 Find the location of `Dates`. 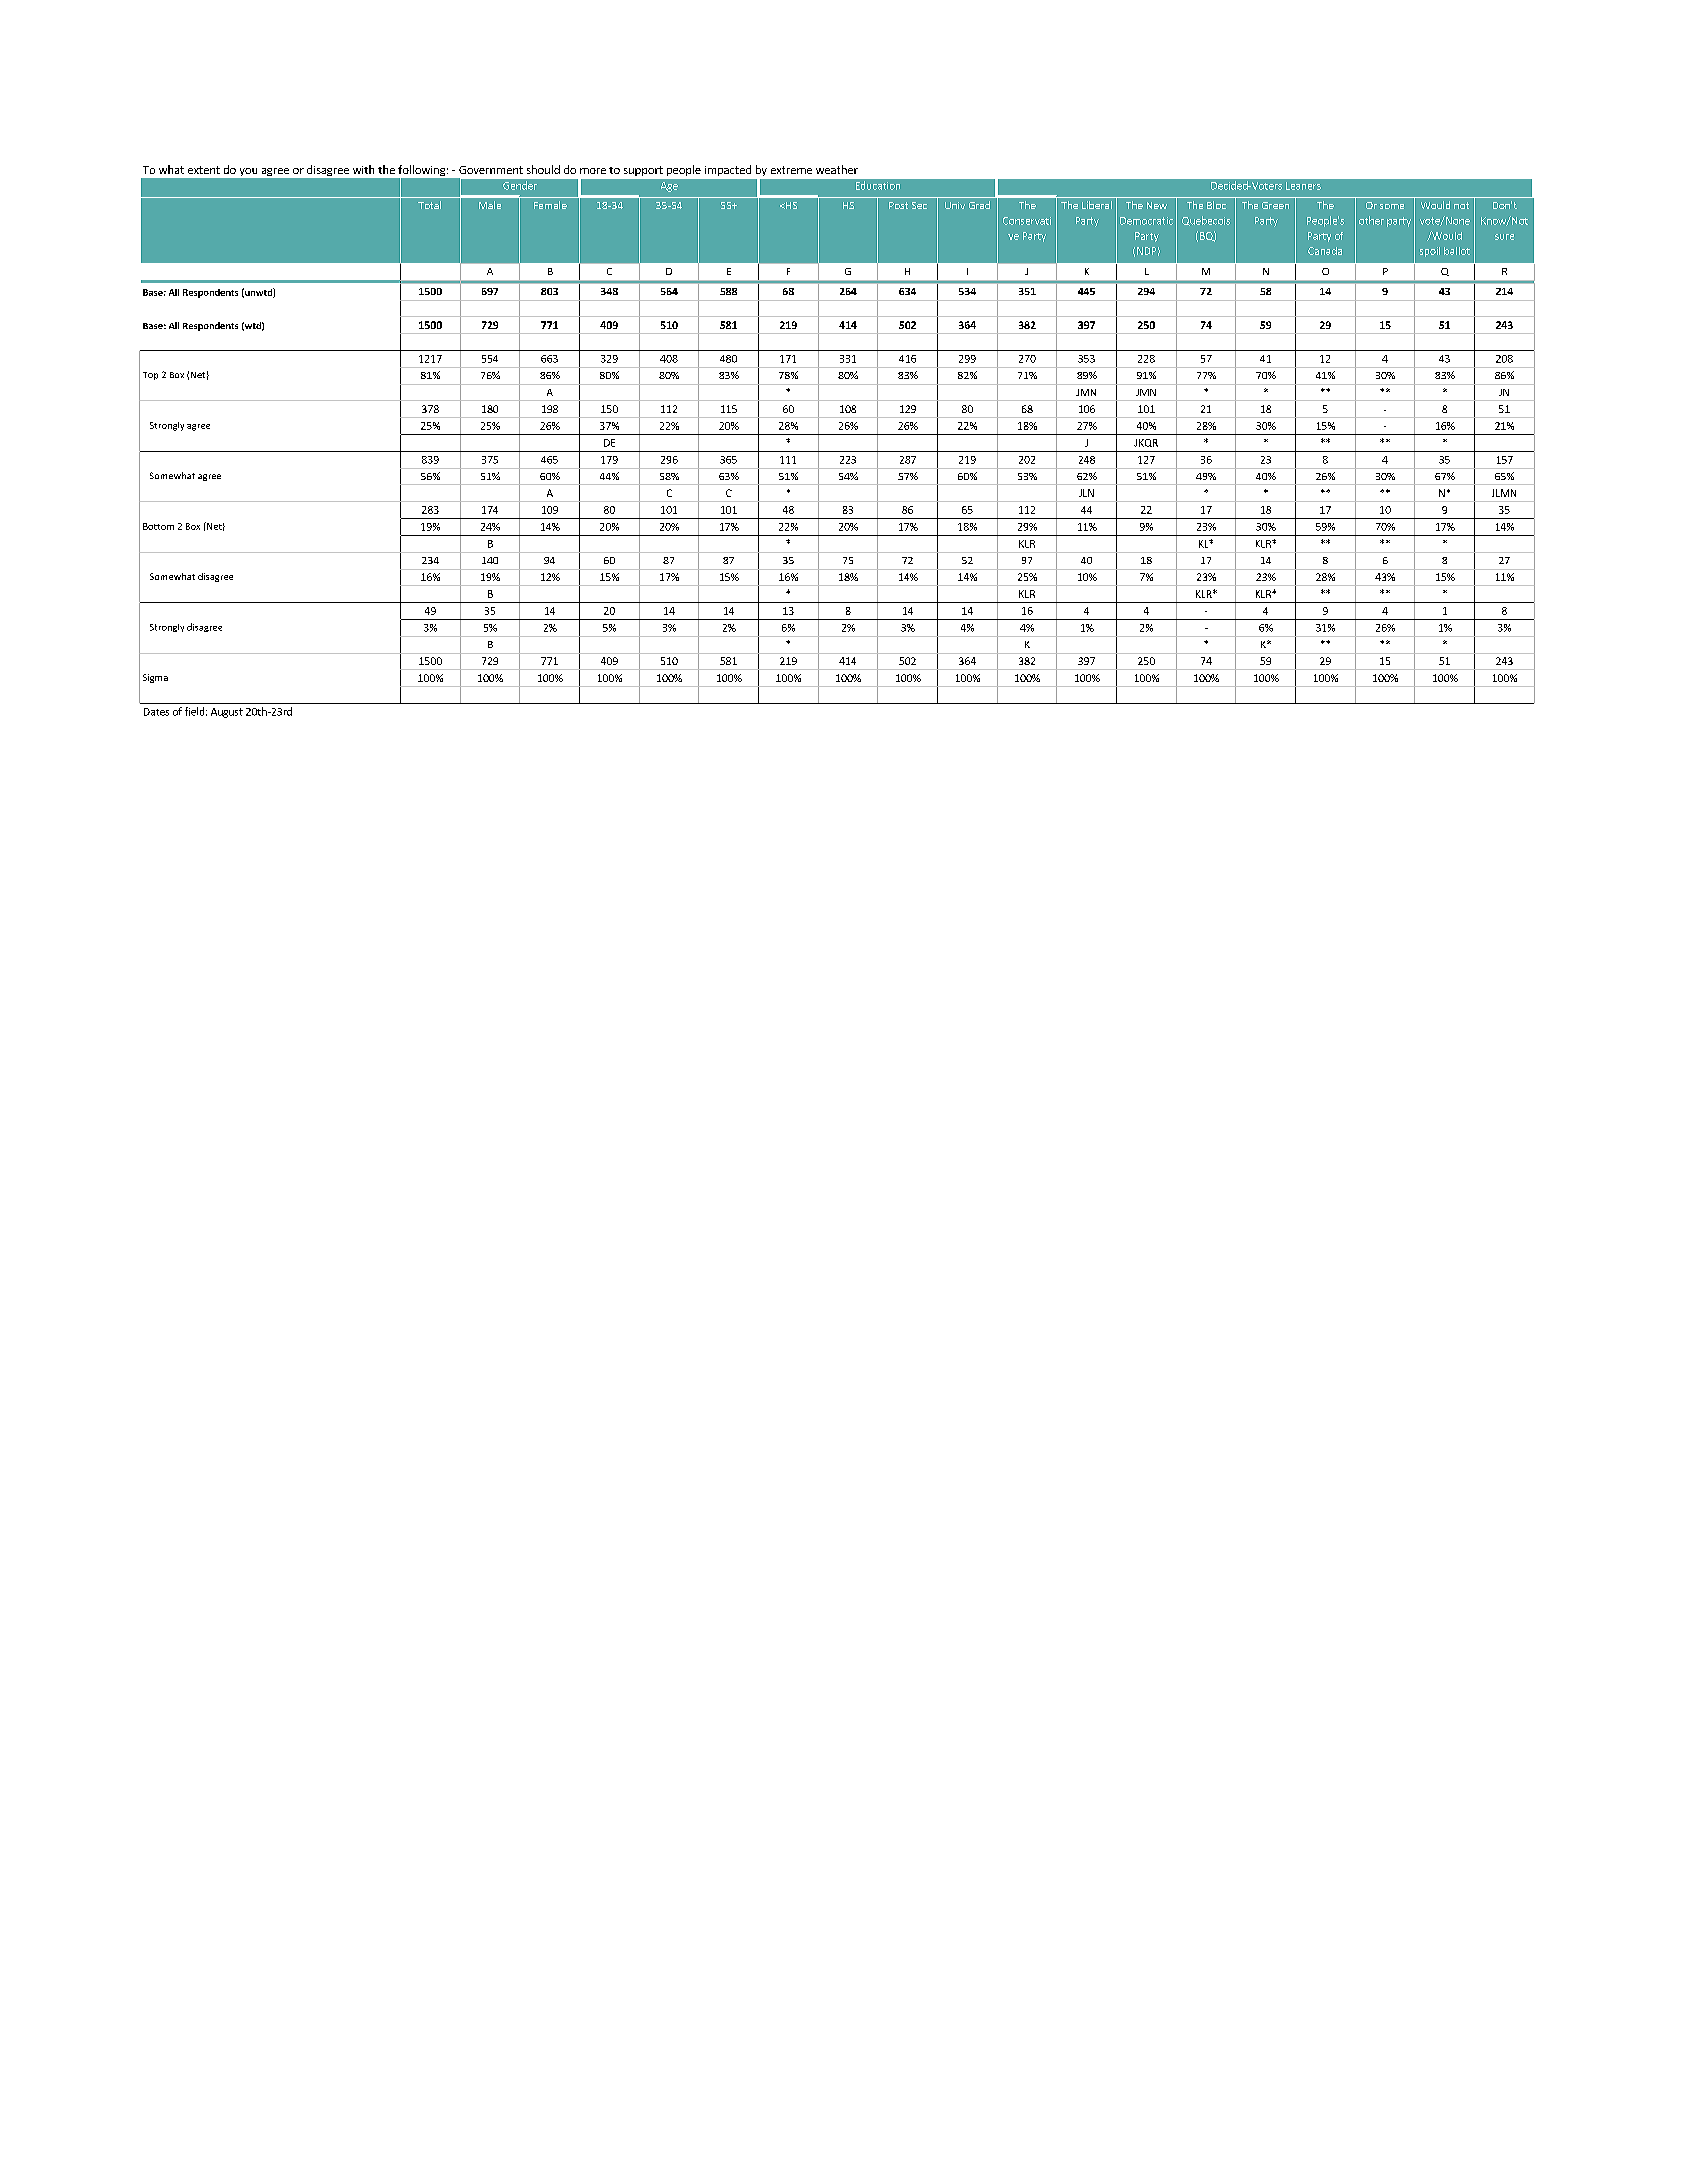

Dates is located at coordinates (156, 712).
